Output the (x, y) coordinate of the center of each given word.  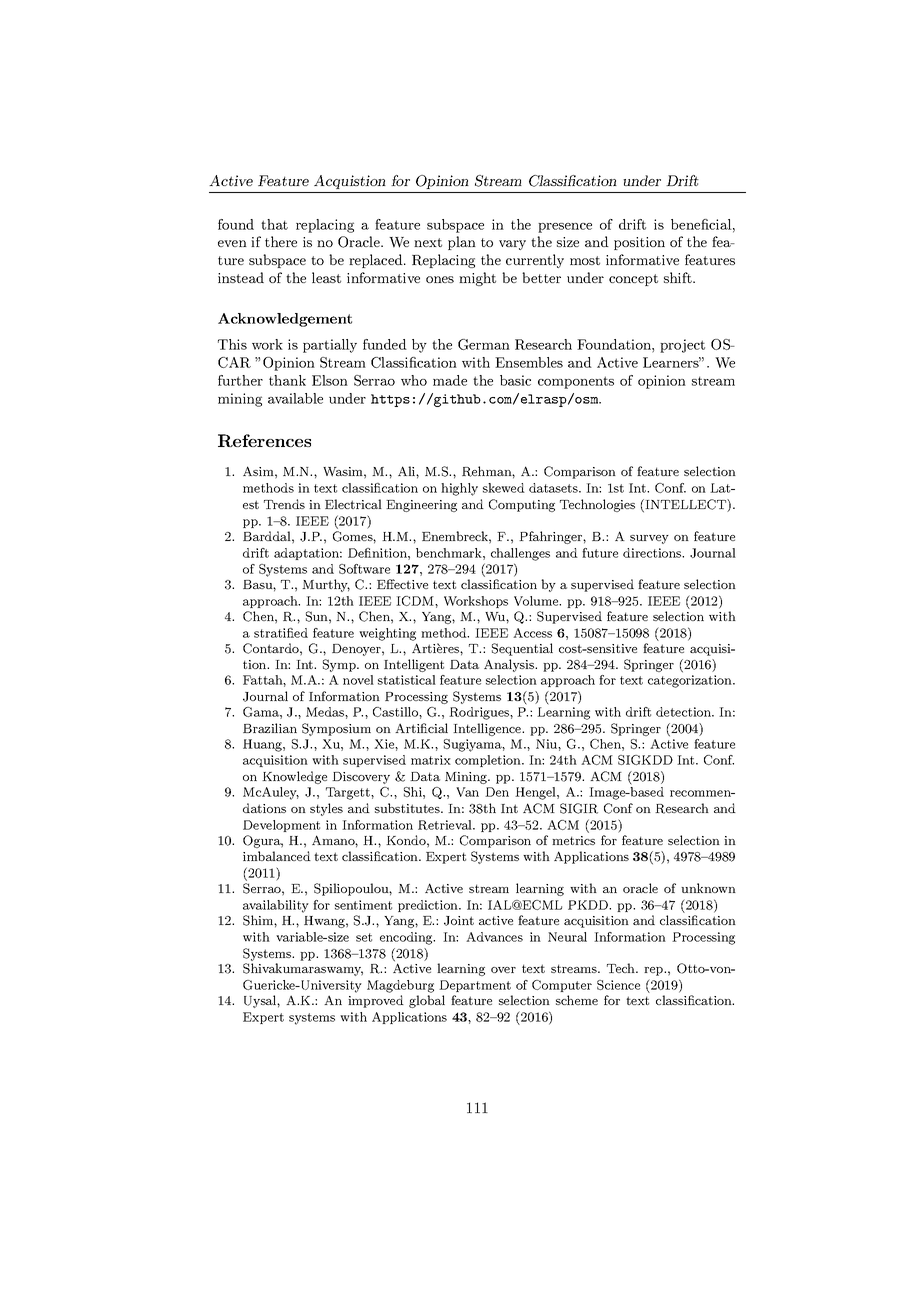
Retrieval (446, 825)
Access (532, 633)
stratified (281, 633)
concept (633, 280)
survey (649, 539)
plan (462, 243)
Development (281, 826)
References (264, 440)
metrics (573, 840)
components (576, 382)
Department (475, 986)
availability (276, 906)
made (450, 380)
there (281, 241)
